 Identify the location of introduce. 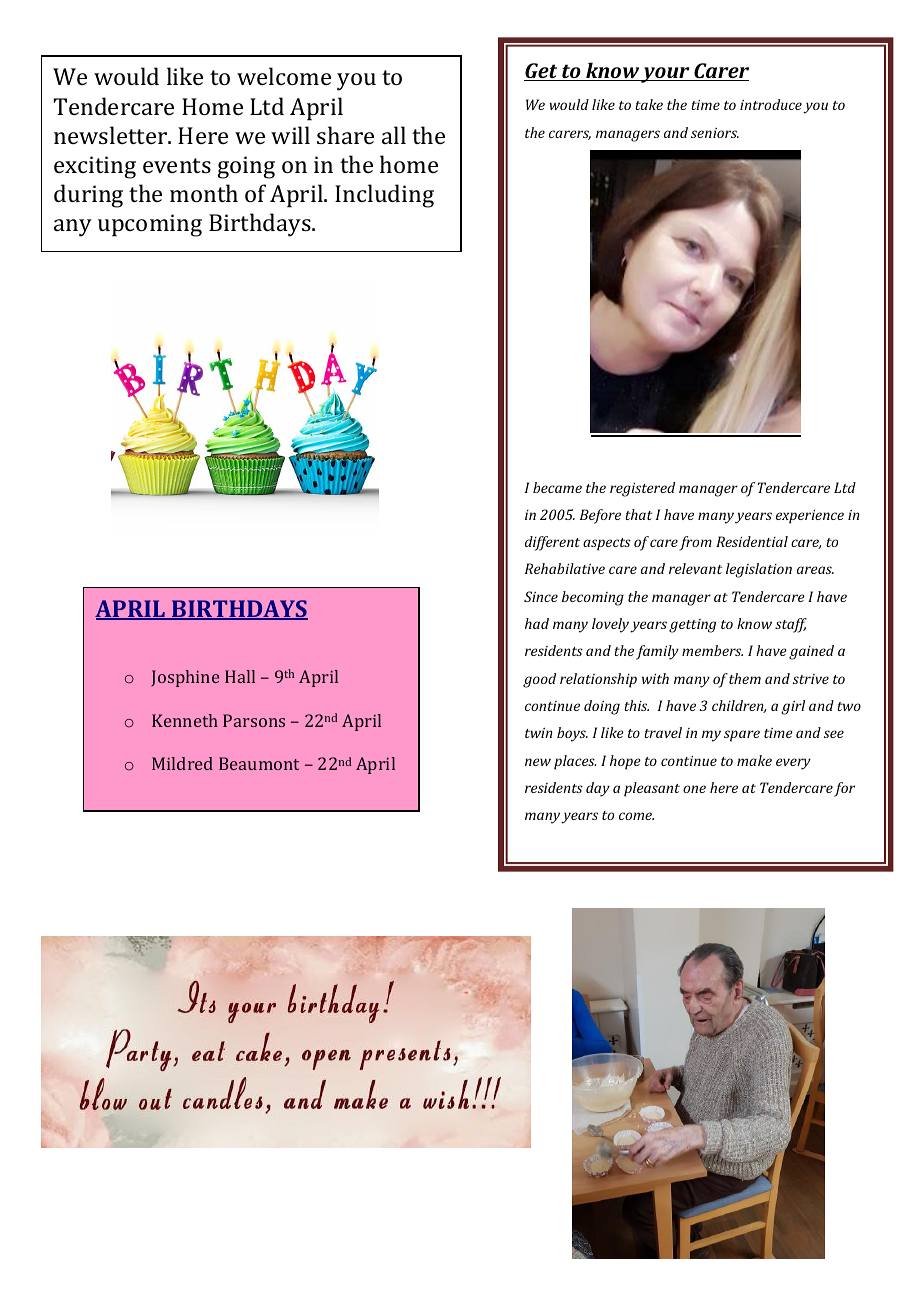
(771, 104).
